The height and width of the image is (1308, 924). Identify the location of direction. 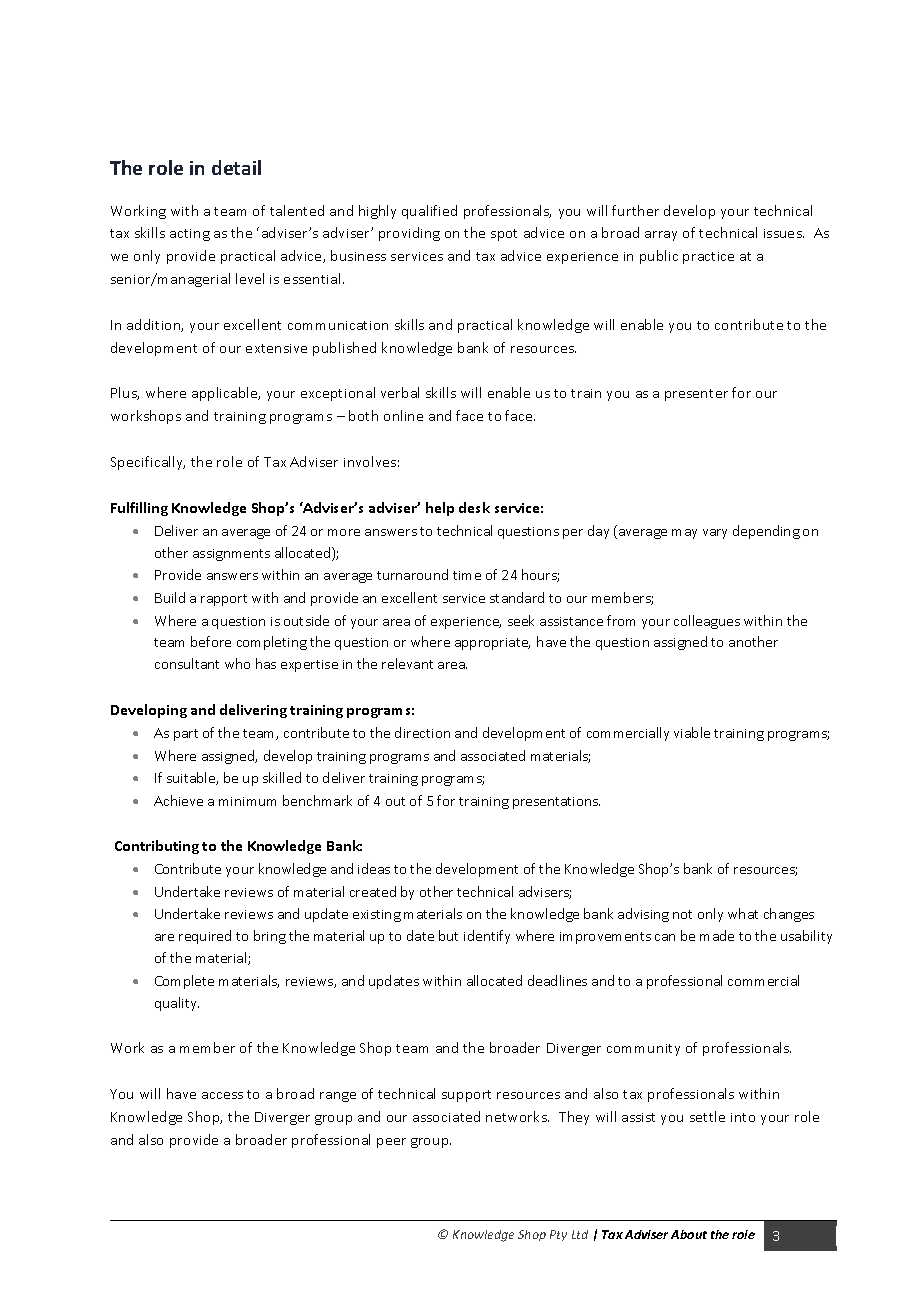
(422, 732).
